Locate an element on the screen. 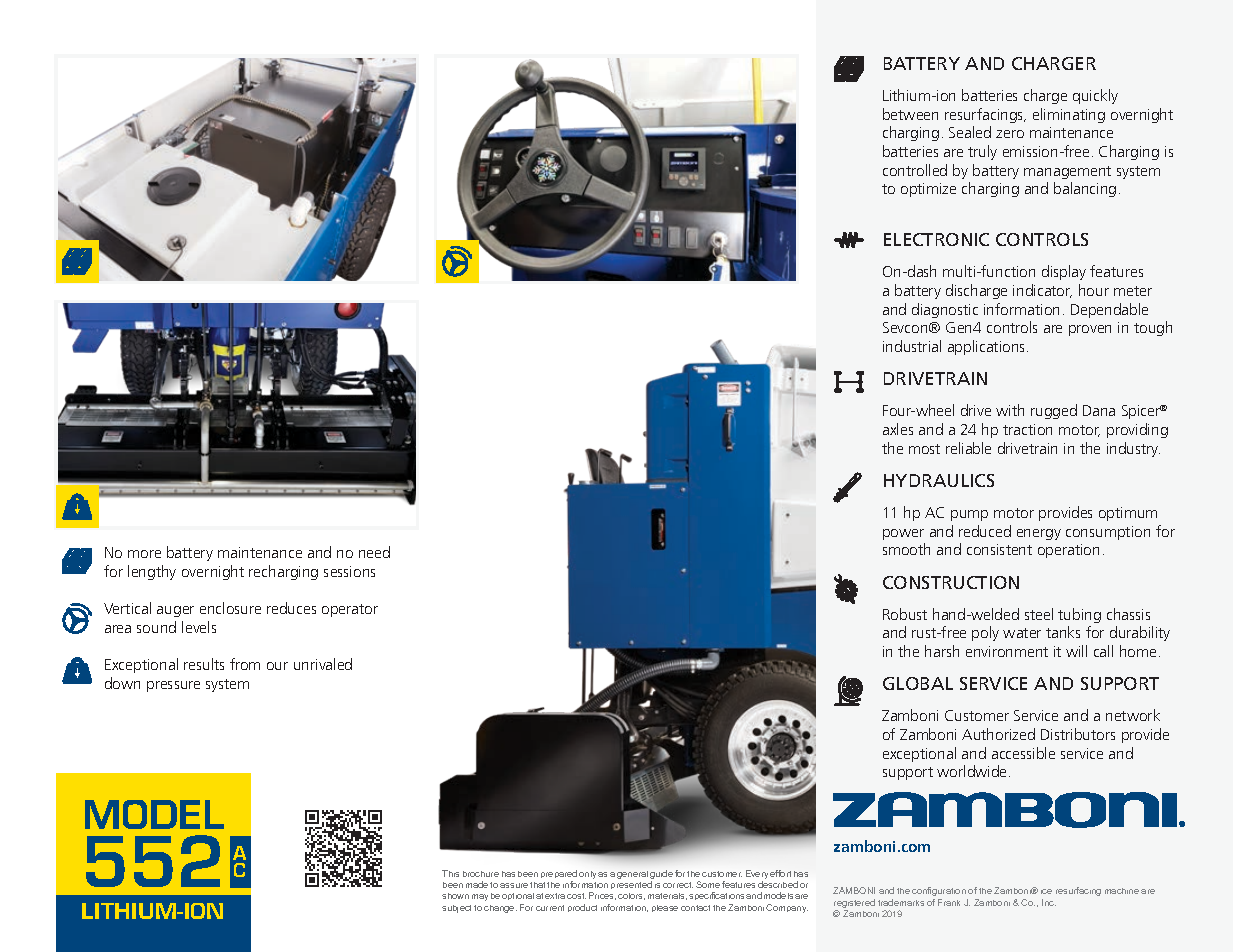  more is located at coordinates (144, 554).
